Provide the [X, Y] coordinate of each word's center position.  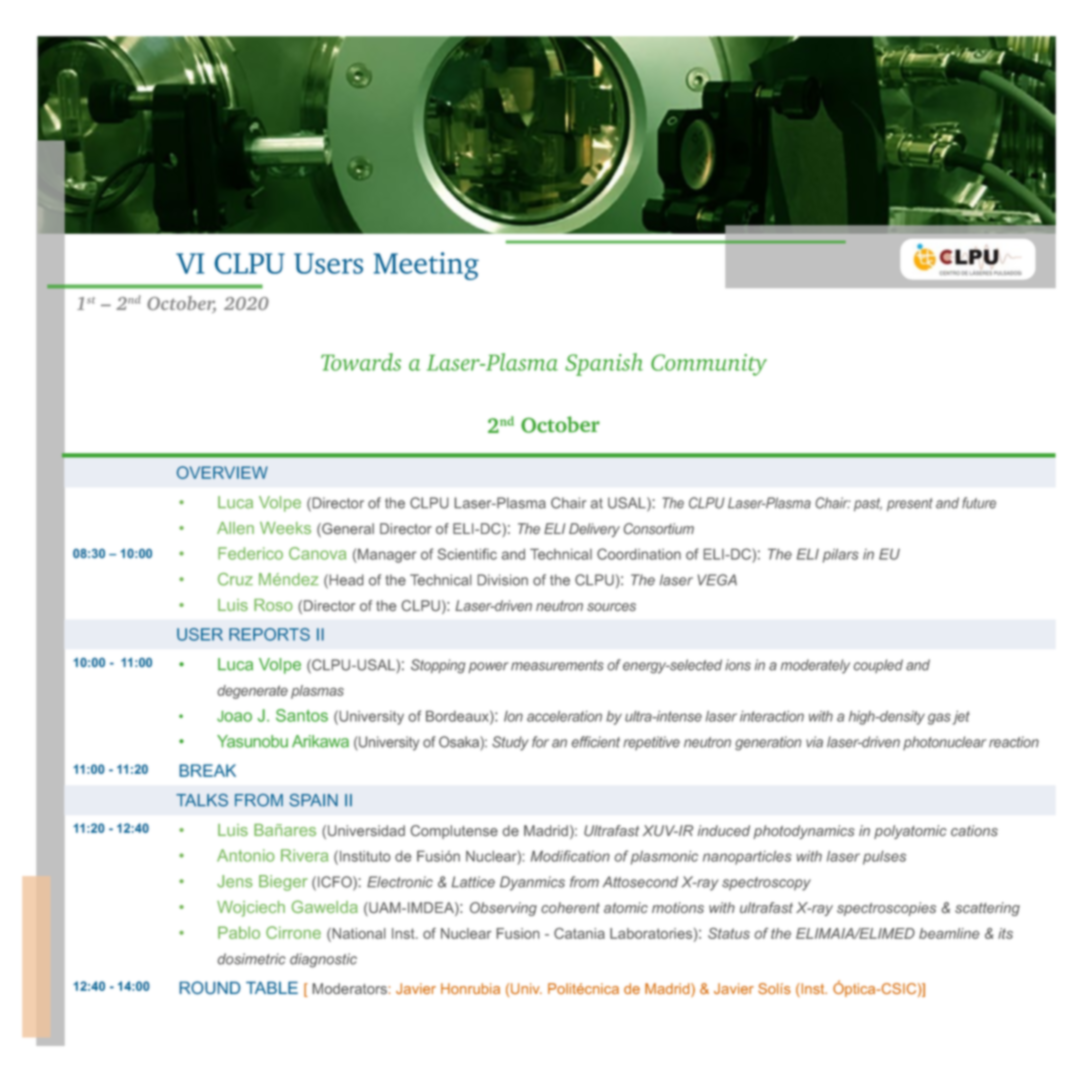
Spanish [604, 364]
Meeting [426, 266]
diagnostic [323, 960]
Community [709, 365]
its [1005, 933]
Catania [579, 933]
